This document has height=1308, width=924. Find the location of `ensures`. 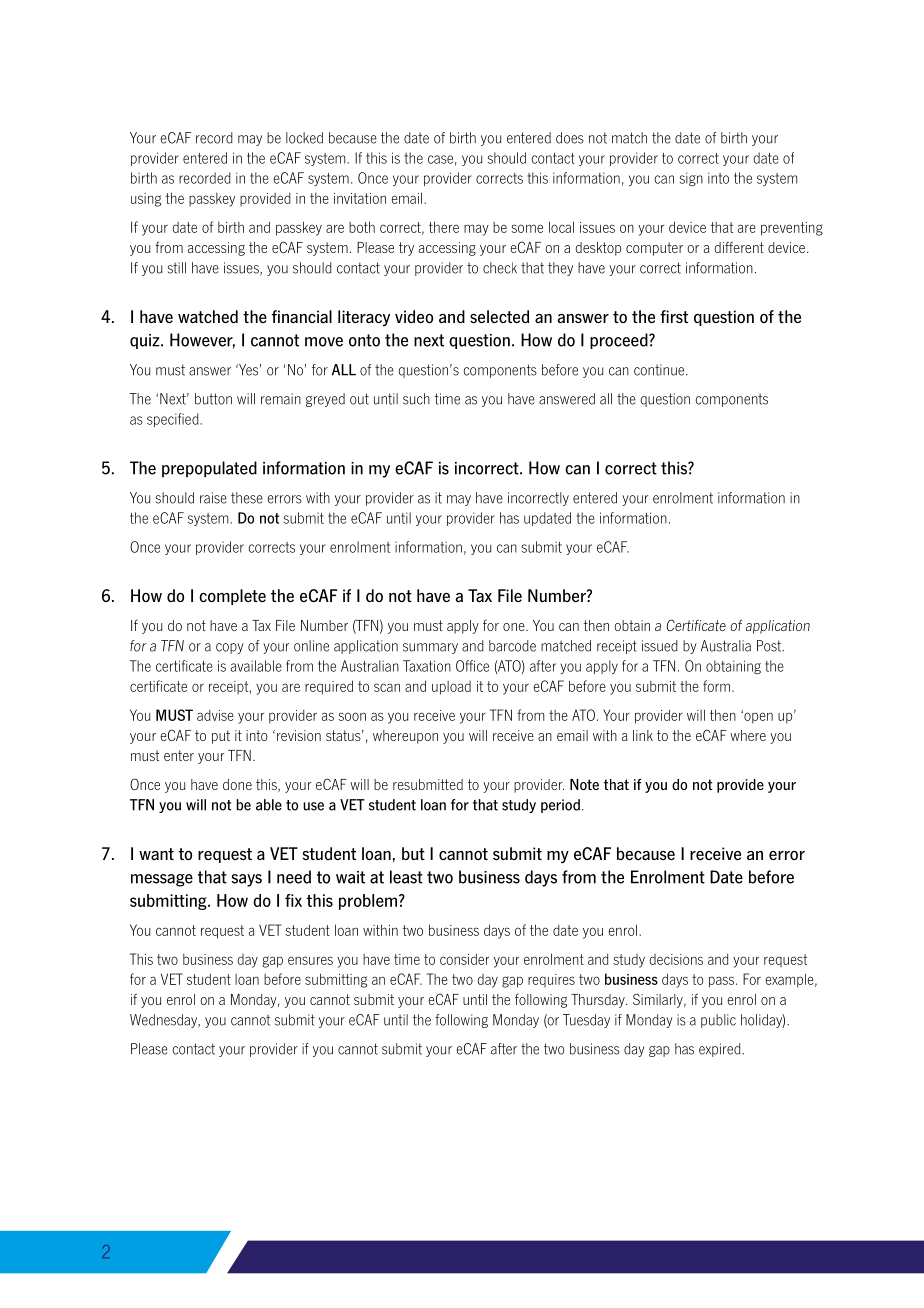

ensures is located at coordinates (310, 960).
